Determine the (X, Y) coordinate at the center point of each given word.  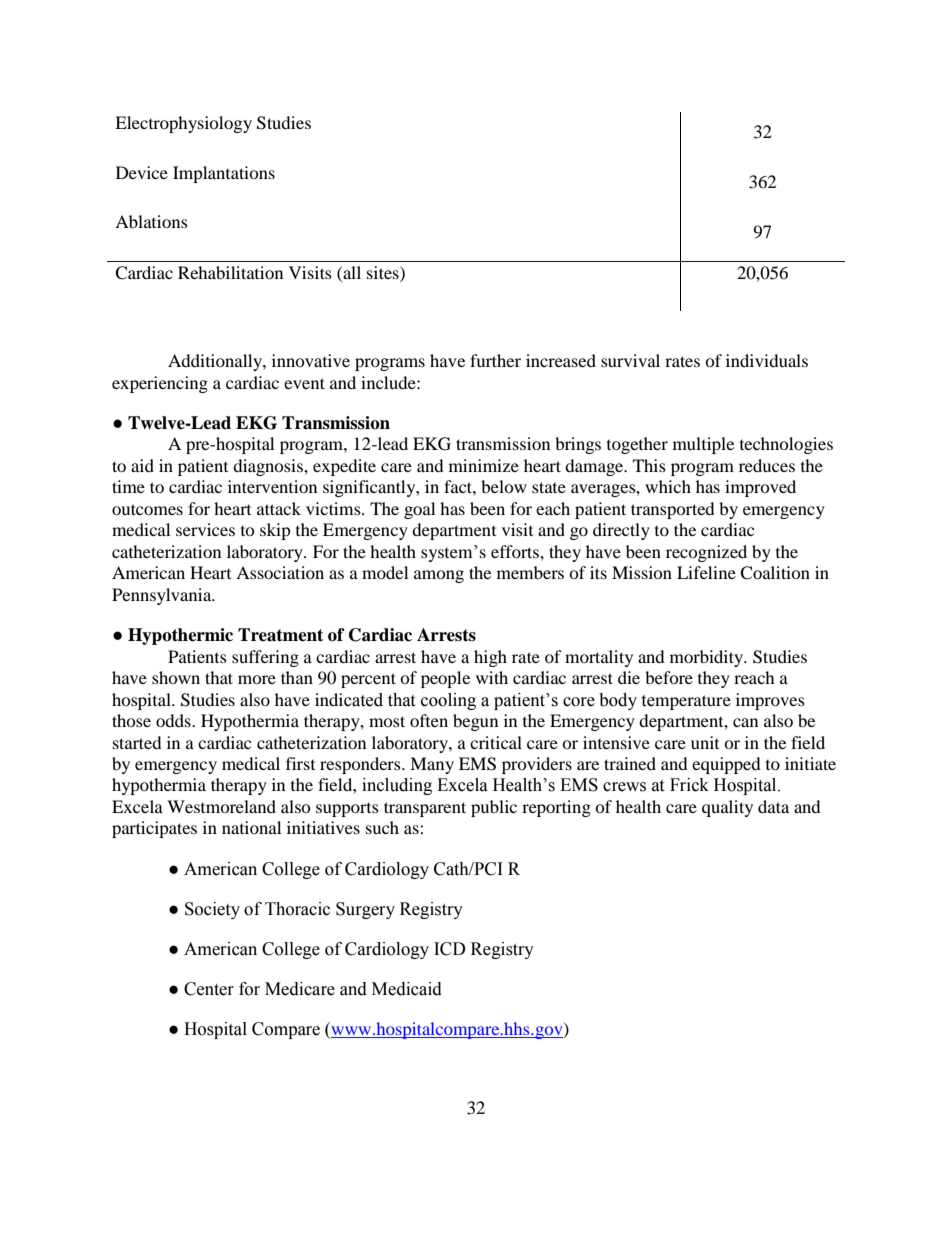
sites (384, 272)
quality (727, 808)
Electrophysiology (183, 124)
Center (209, 989)
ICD (450, 949)
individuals (767, 360)
